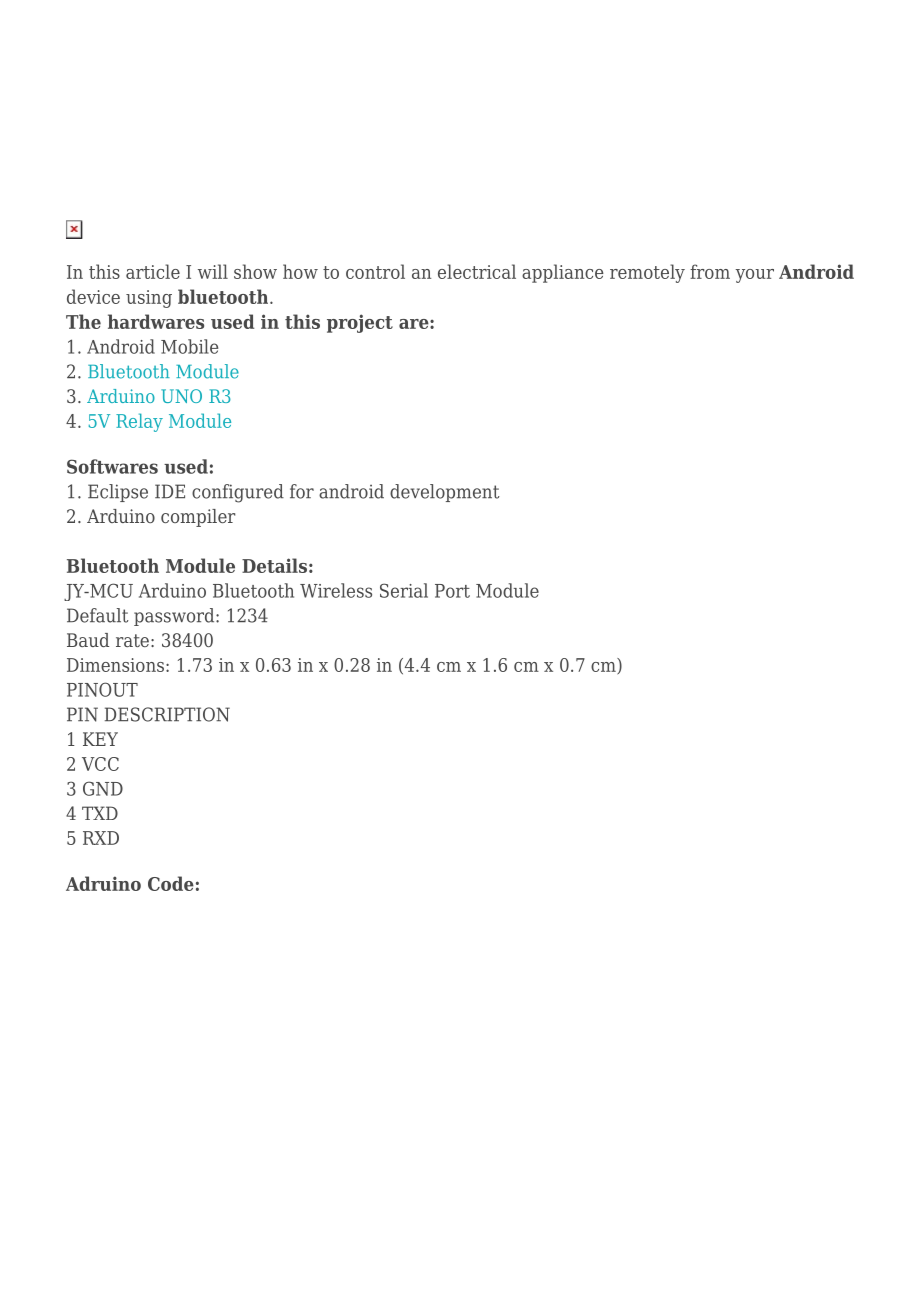  I want to click on Serial, so click(404, 590).
